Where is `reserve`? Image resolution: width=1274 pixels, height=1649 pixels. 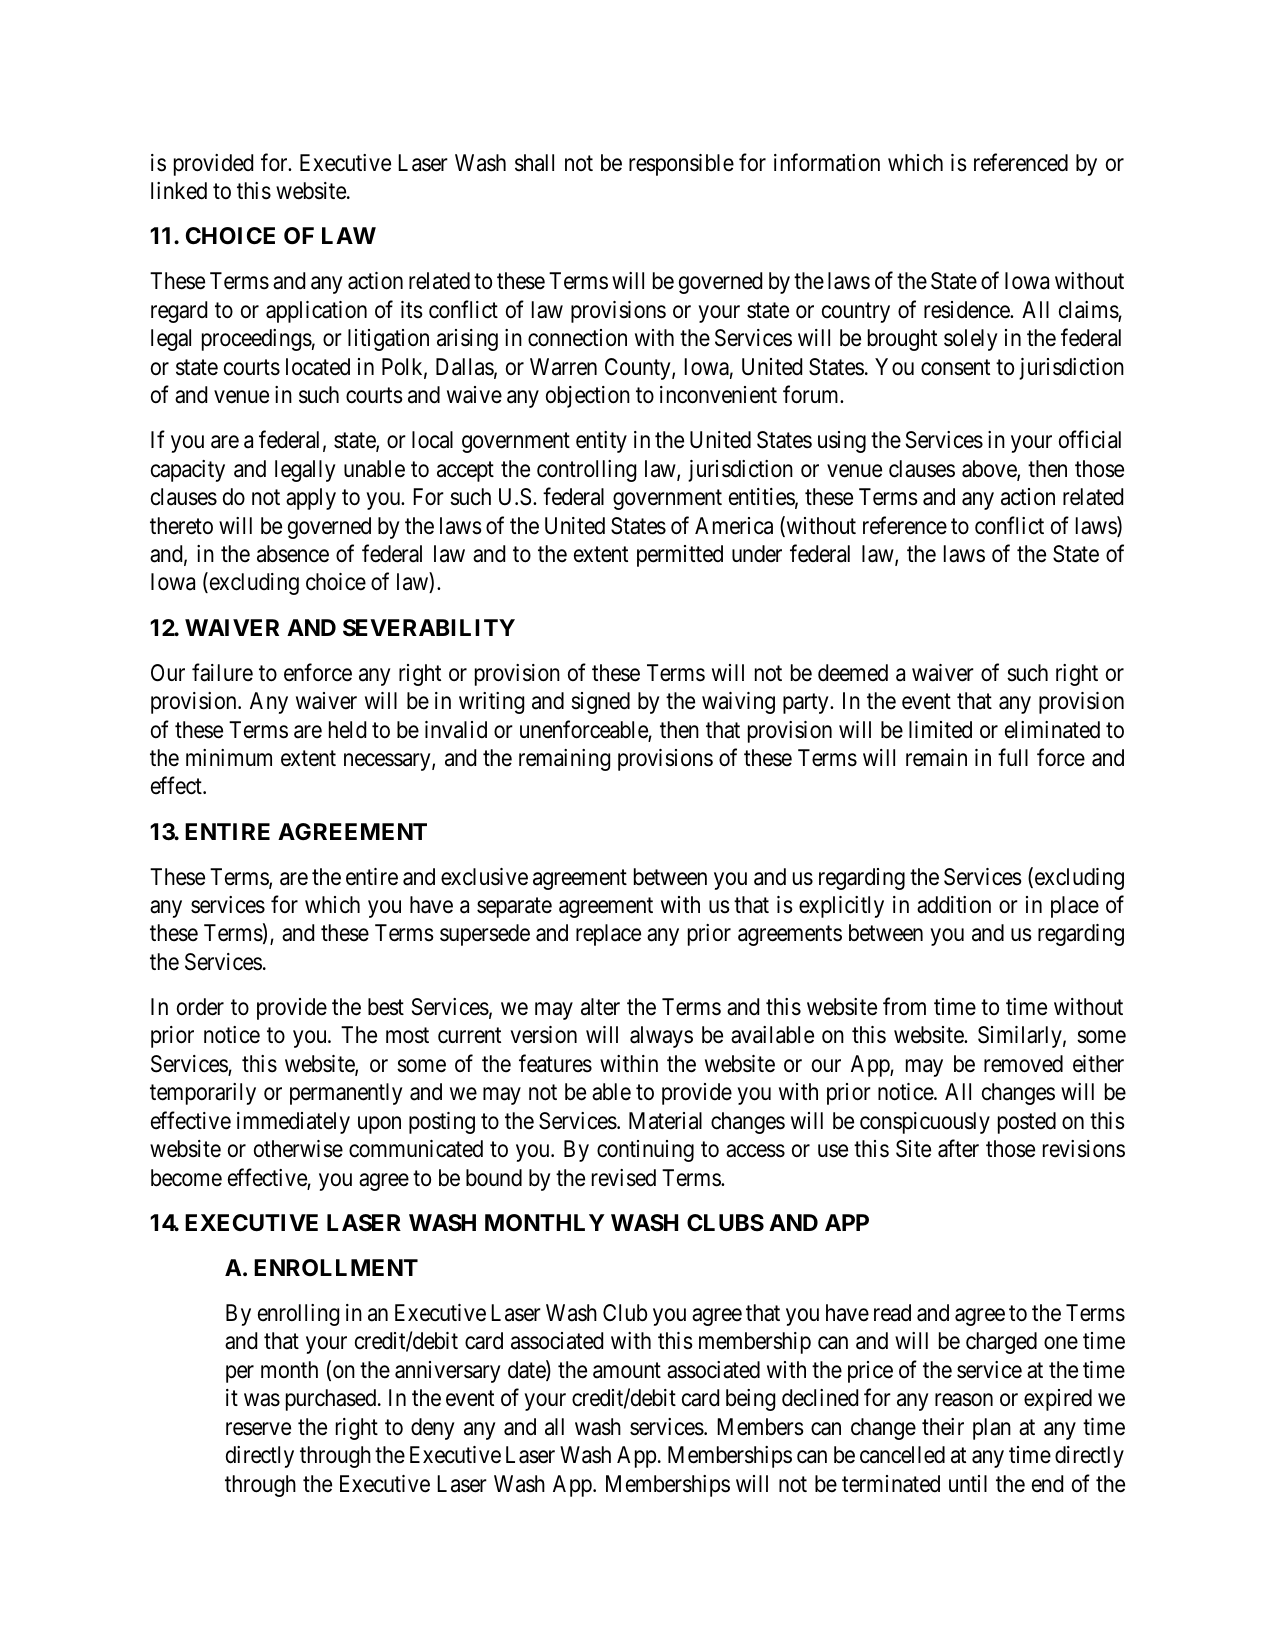 reserve is located at coordinates (258, 1429).
